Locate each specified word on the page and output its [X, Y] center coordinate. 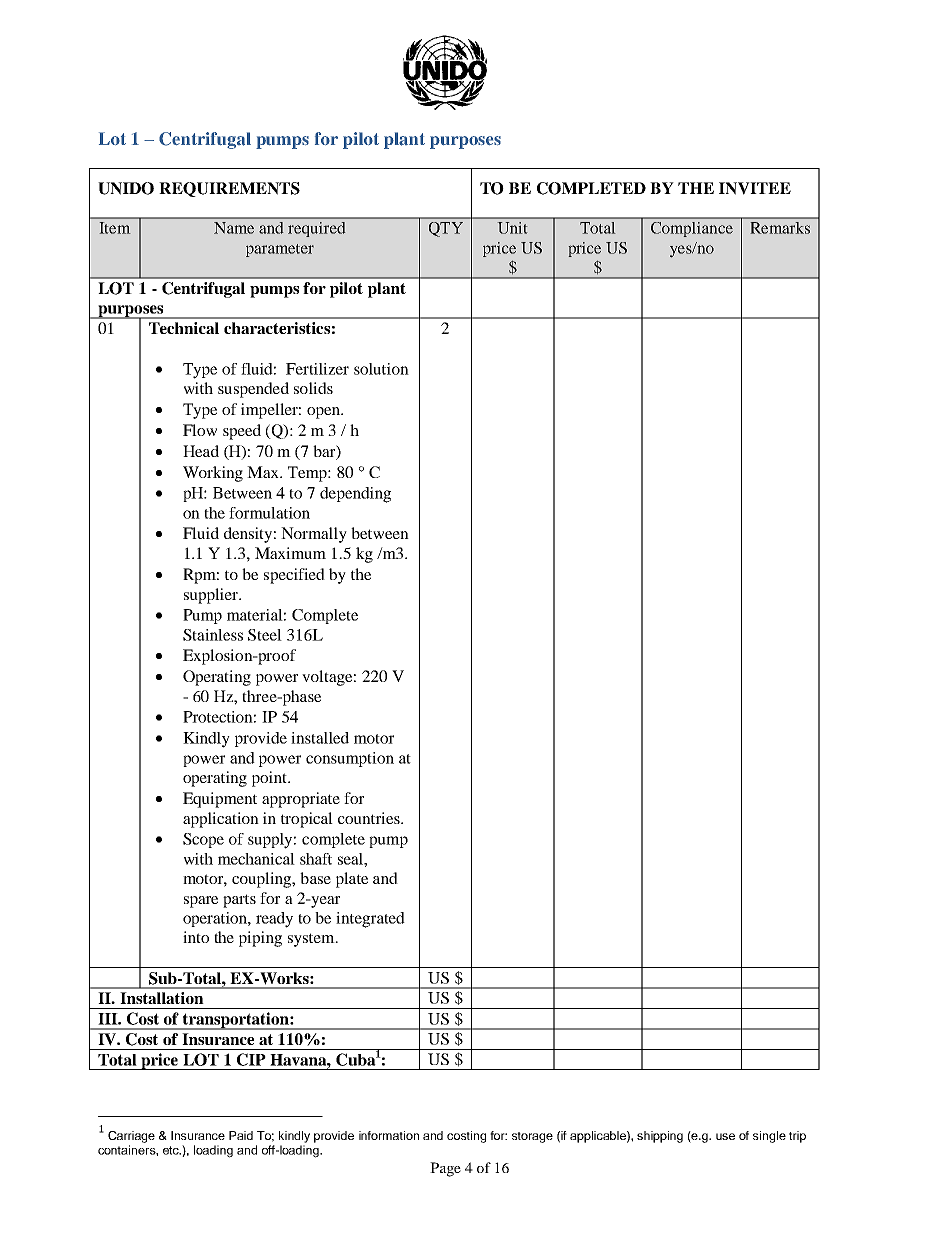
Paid [241, 1135]
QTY [446, 229]
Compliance [692, 229]
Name [234, 228]
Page [445, 1169]
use [725, 1136]
